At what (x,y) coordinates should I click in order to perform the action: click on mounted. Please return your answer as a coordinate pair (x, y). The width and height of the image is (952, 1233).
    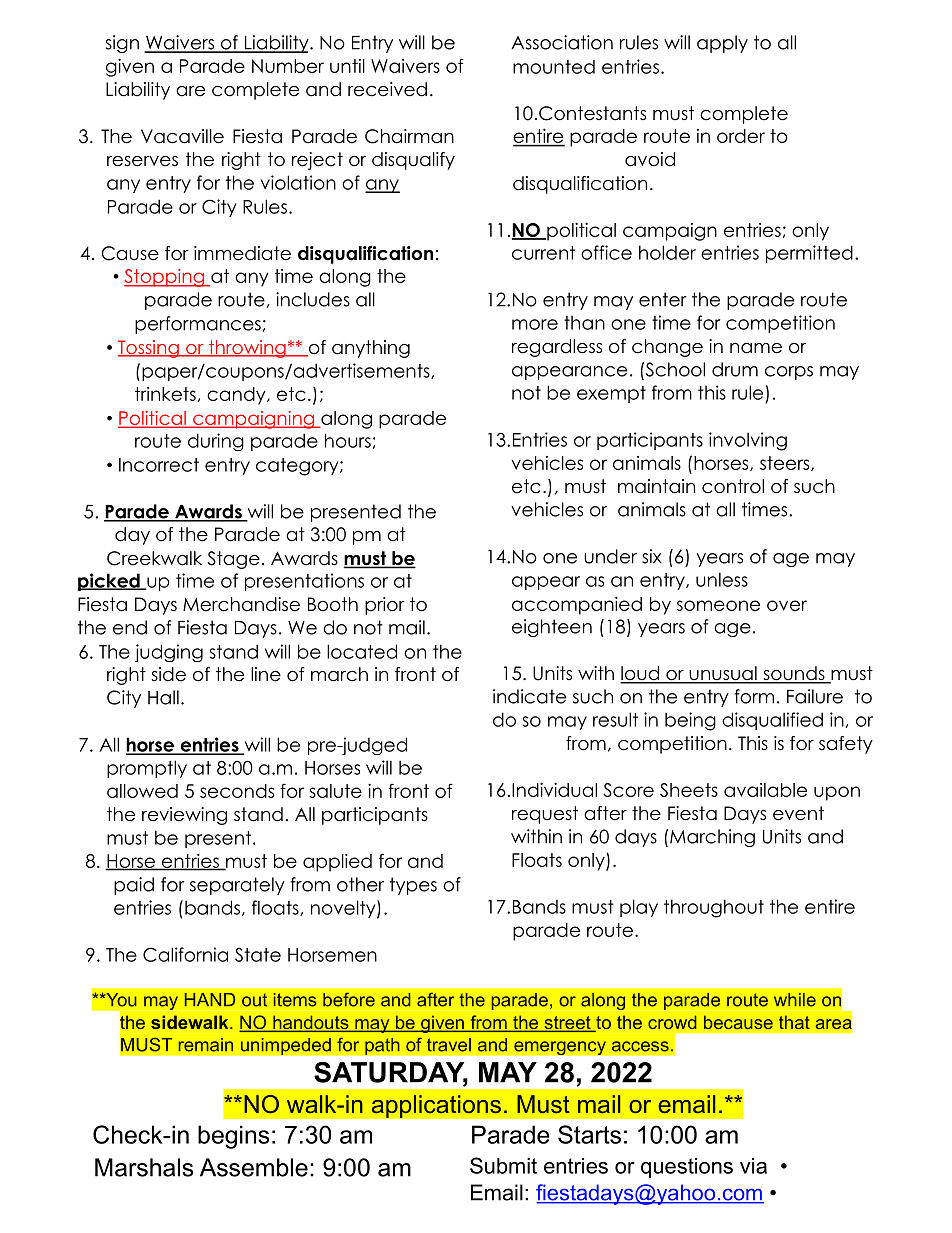
    Looking at the image, I should click on (554, 67).
